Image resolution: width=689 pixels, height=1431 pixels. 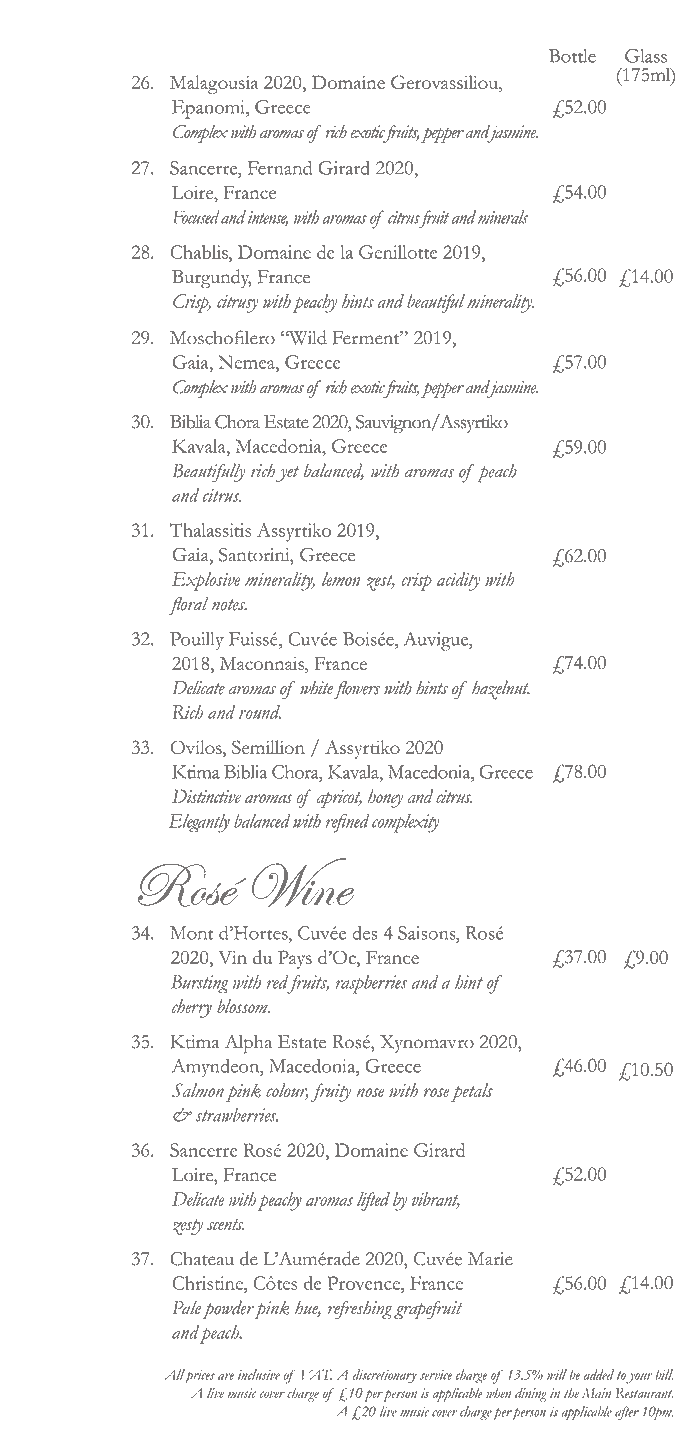 What do you see at coordinates (226, 1376) in the screenshot?
I see `are` at bounding box center [226, 1376].
